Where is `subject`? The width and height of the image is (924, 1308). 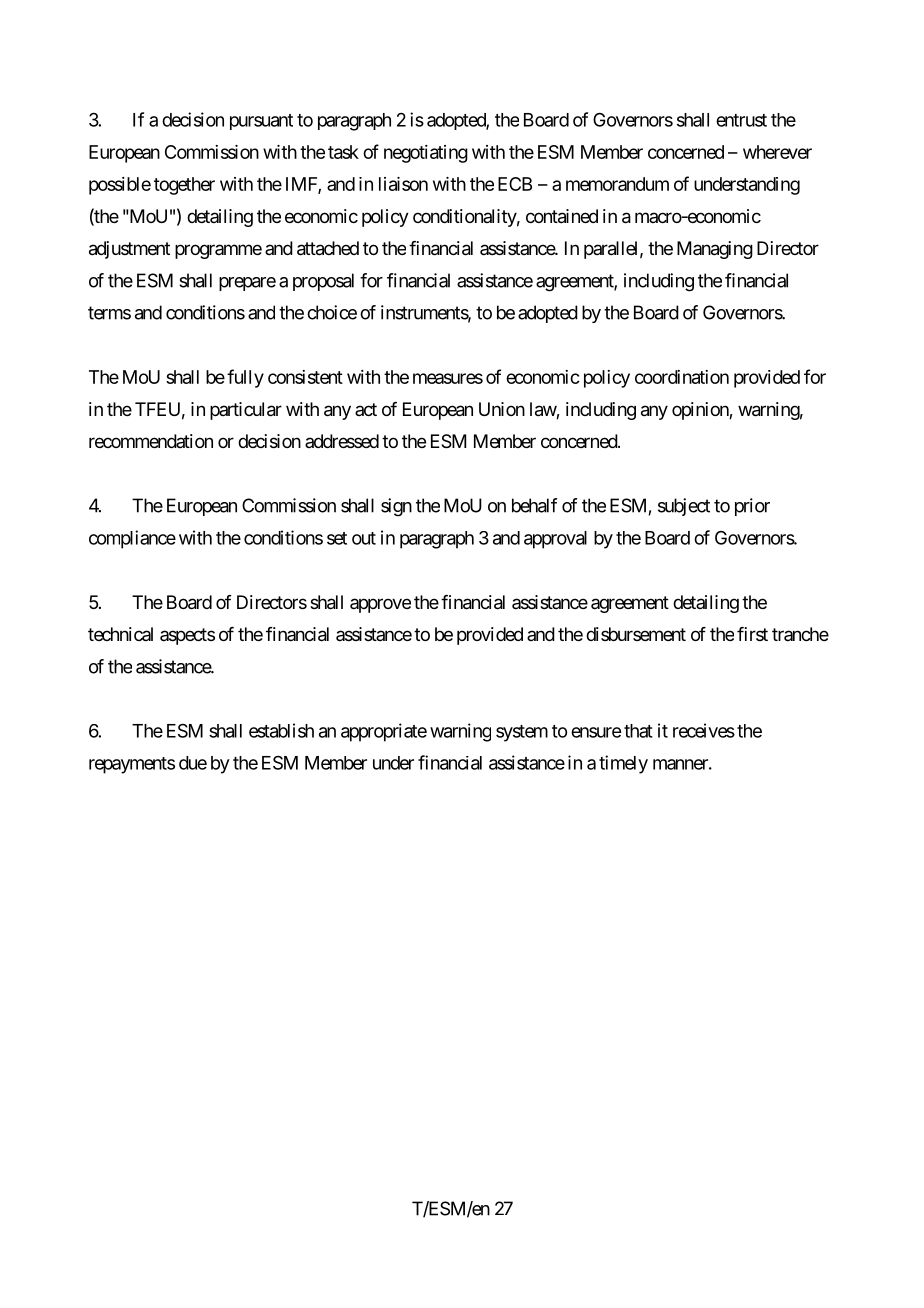
subject is located at coordinates (684, 507).
